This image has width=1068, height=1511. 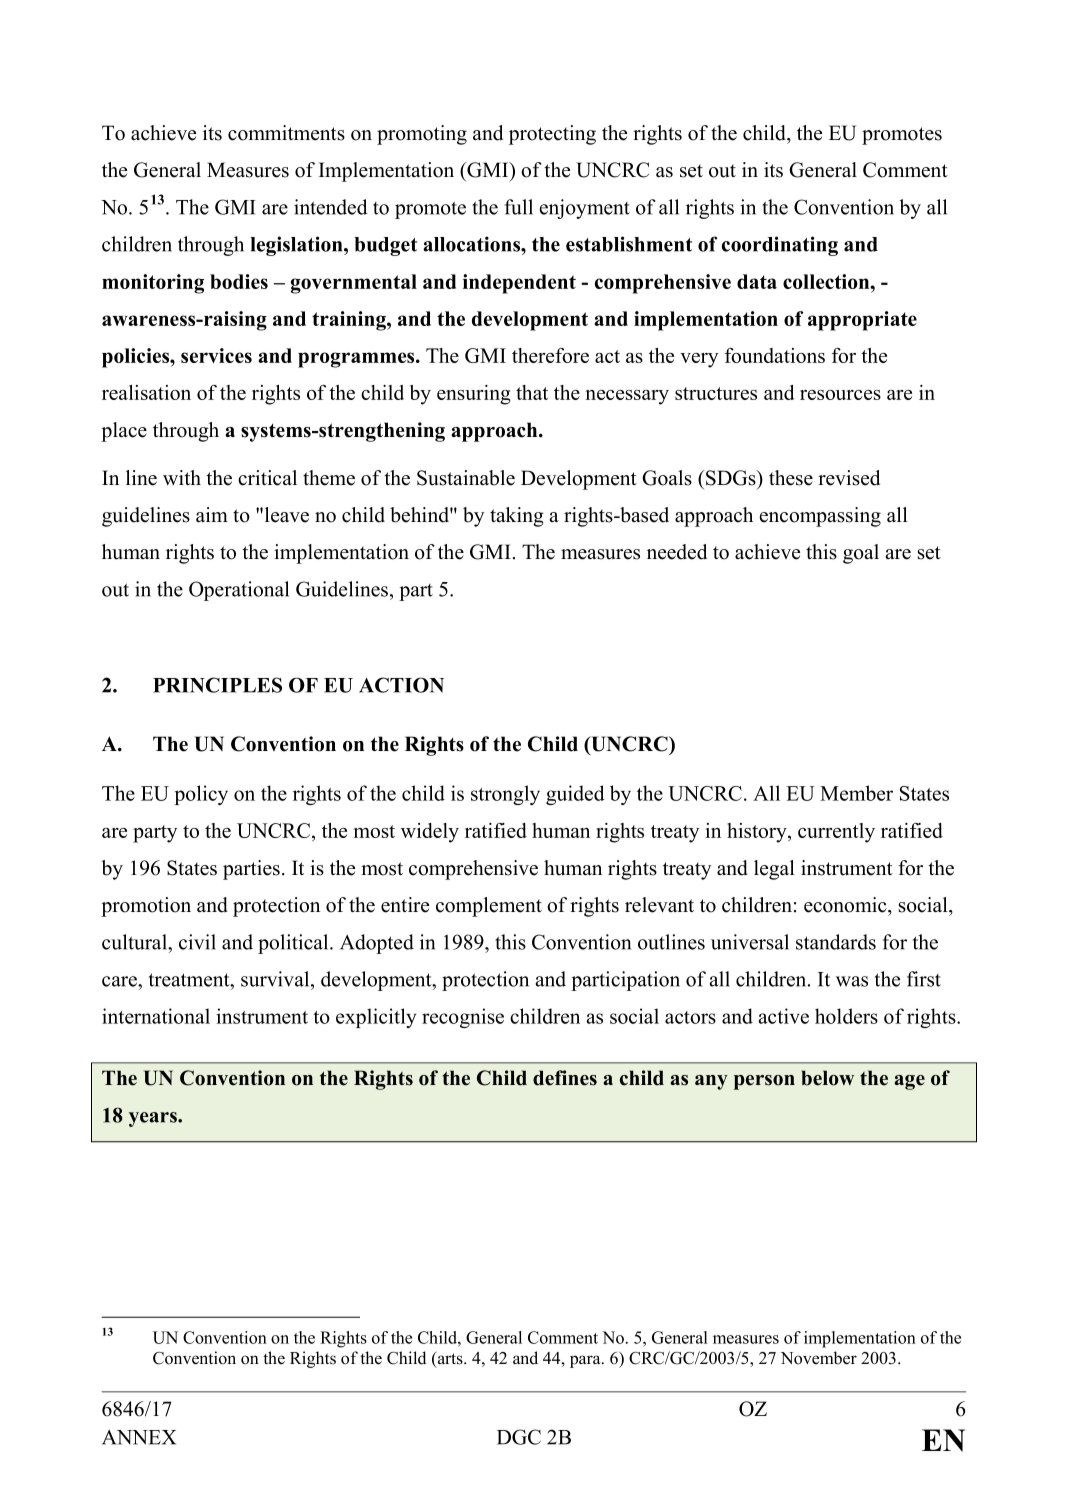 What do you see at coordinates (286, 133) in the image?
I see `commitments` at bounding box center [286, 133].
